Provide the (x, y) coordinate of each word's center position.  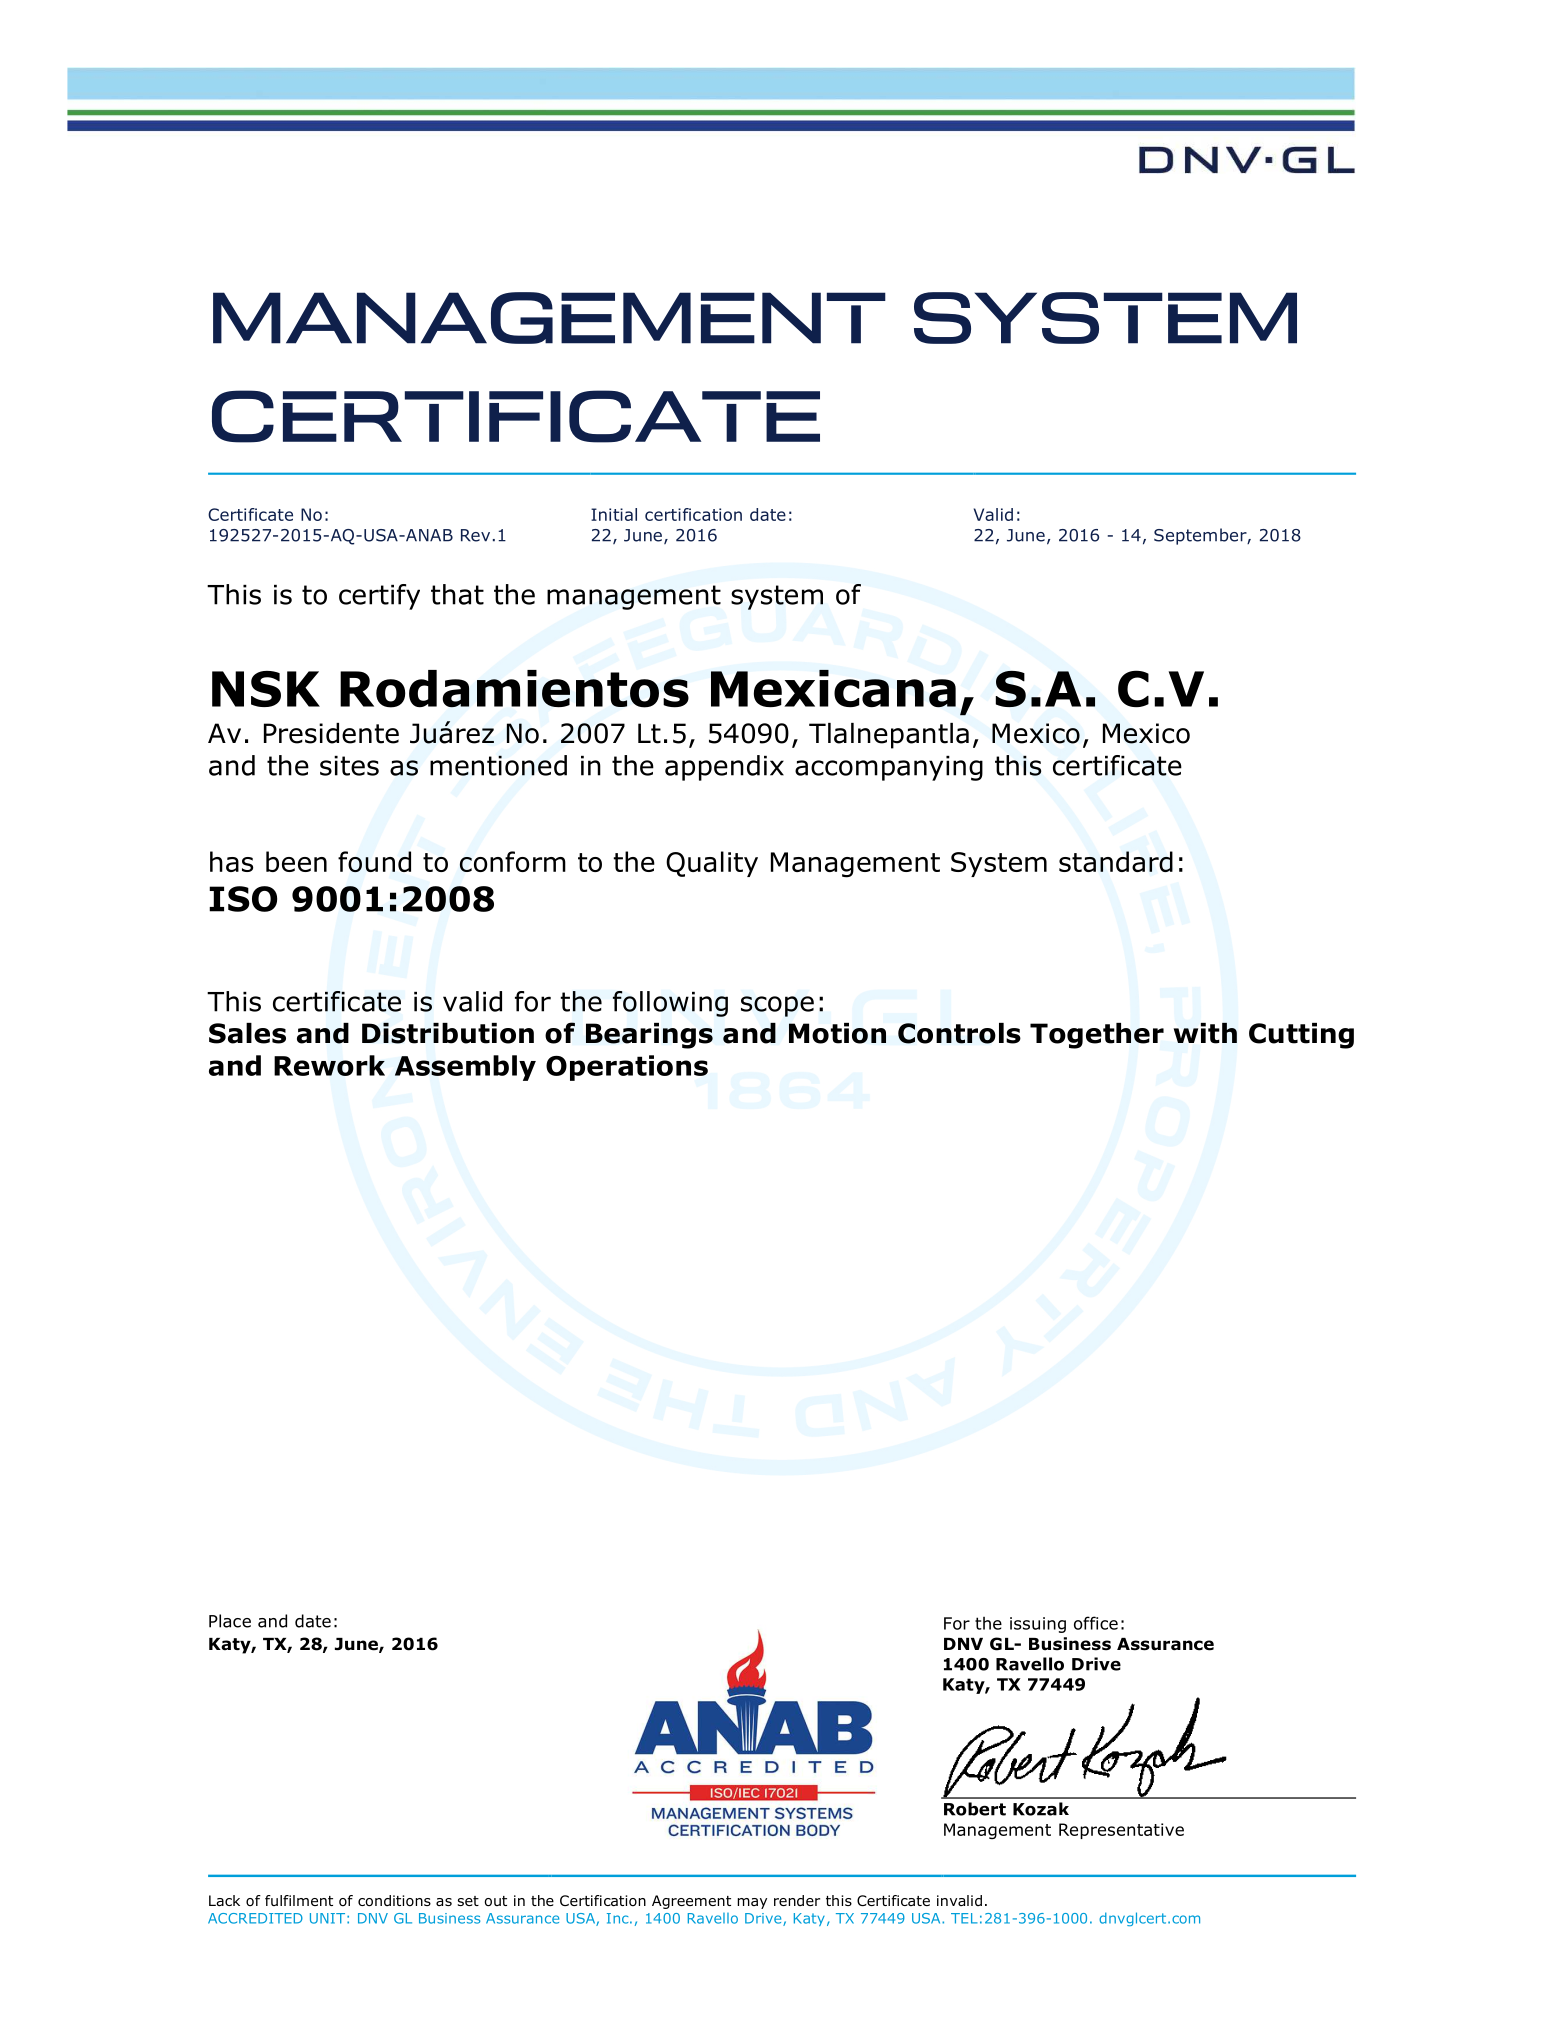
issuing (1038, 1625)
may (752, 1903)
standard (1116, 861)
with (1205, 1033)
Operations (627, 1068)
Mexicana (833, 689)
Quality (712, 864)
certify (379, 597)
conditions (394, 1901)
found (374, 861)
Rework (329, 1065)
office (1096, 1623)
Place (230, 1621)
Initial (614, 514)
